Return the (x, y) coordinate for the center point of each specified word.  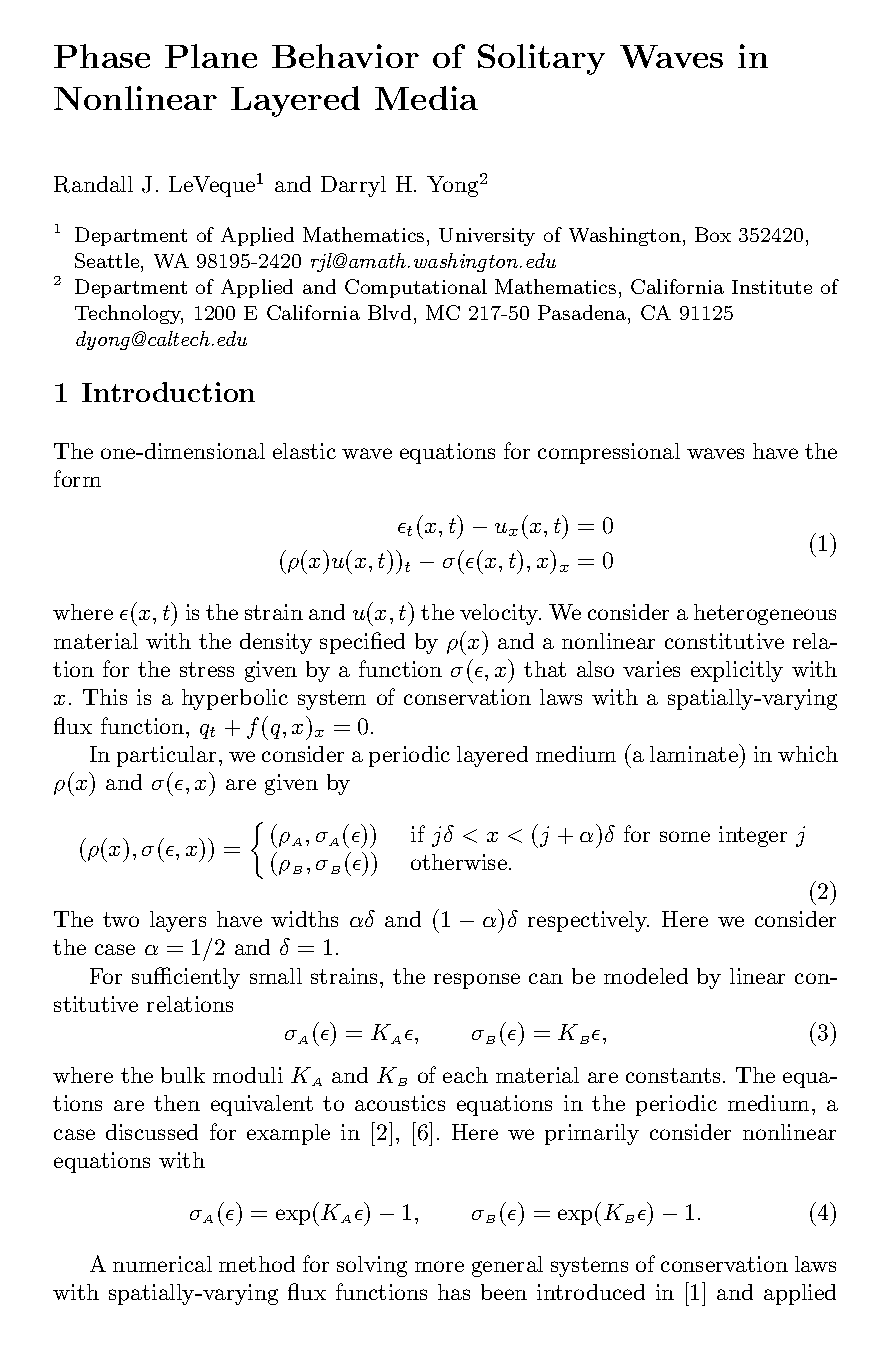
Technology (129, 314)
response (477, 981)
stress (207, 669)
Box (713, 234)
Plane (211, 56)
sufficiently (186, 978)
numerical (162, 1264)
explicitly (737, 671)
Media (426, 98)
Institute (772, 287)
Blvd (389, 312)
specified (362, 643)
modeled (646, 976)
